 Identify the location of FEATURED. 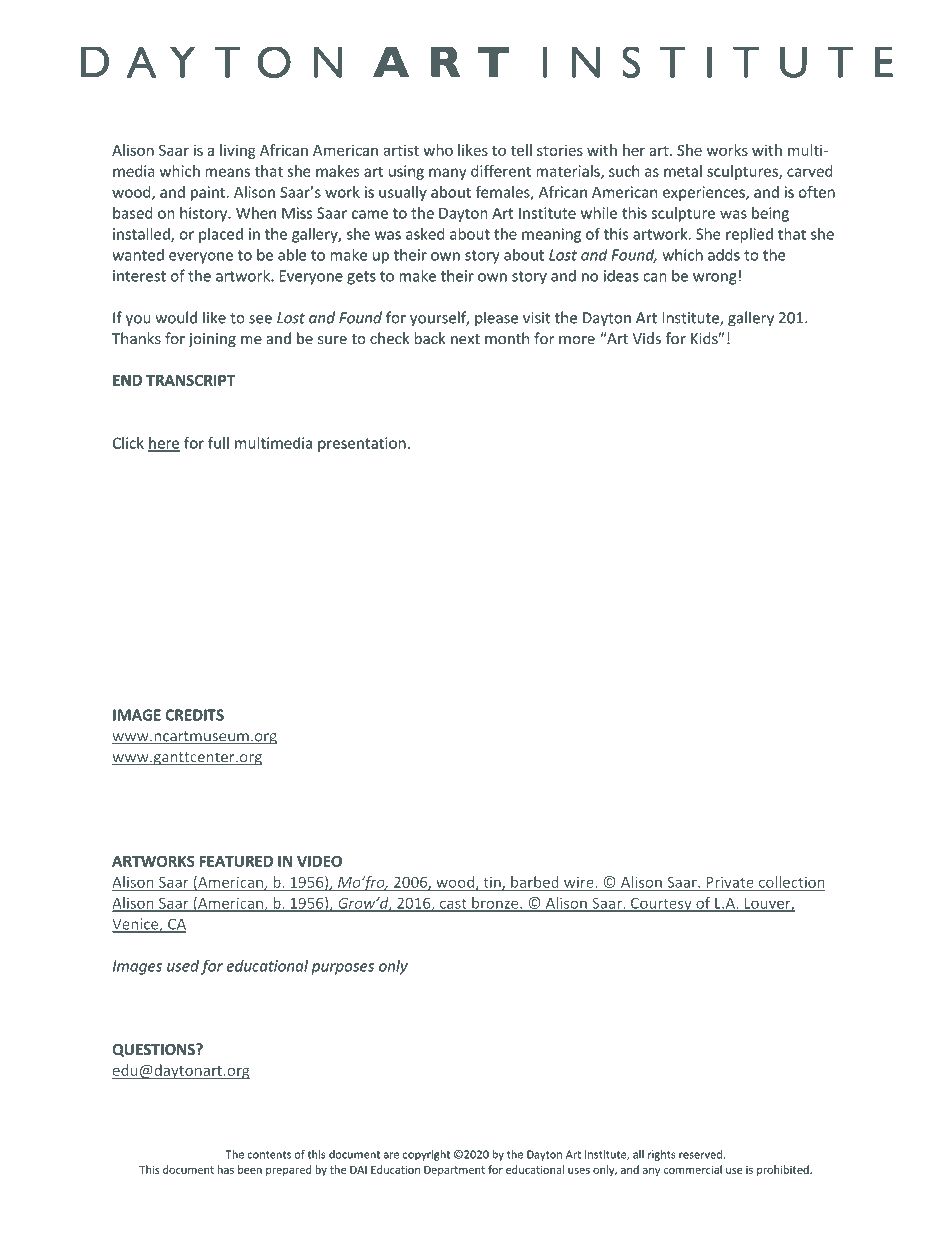
(236, 861).
